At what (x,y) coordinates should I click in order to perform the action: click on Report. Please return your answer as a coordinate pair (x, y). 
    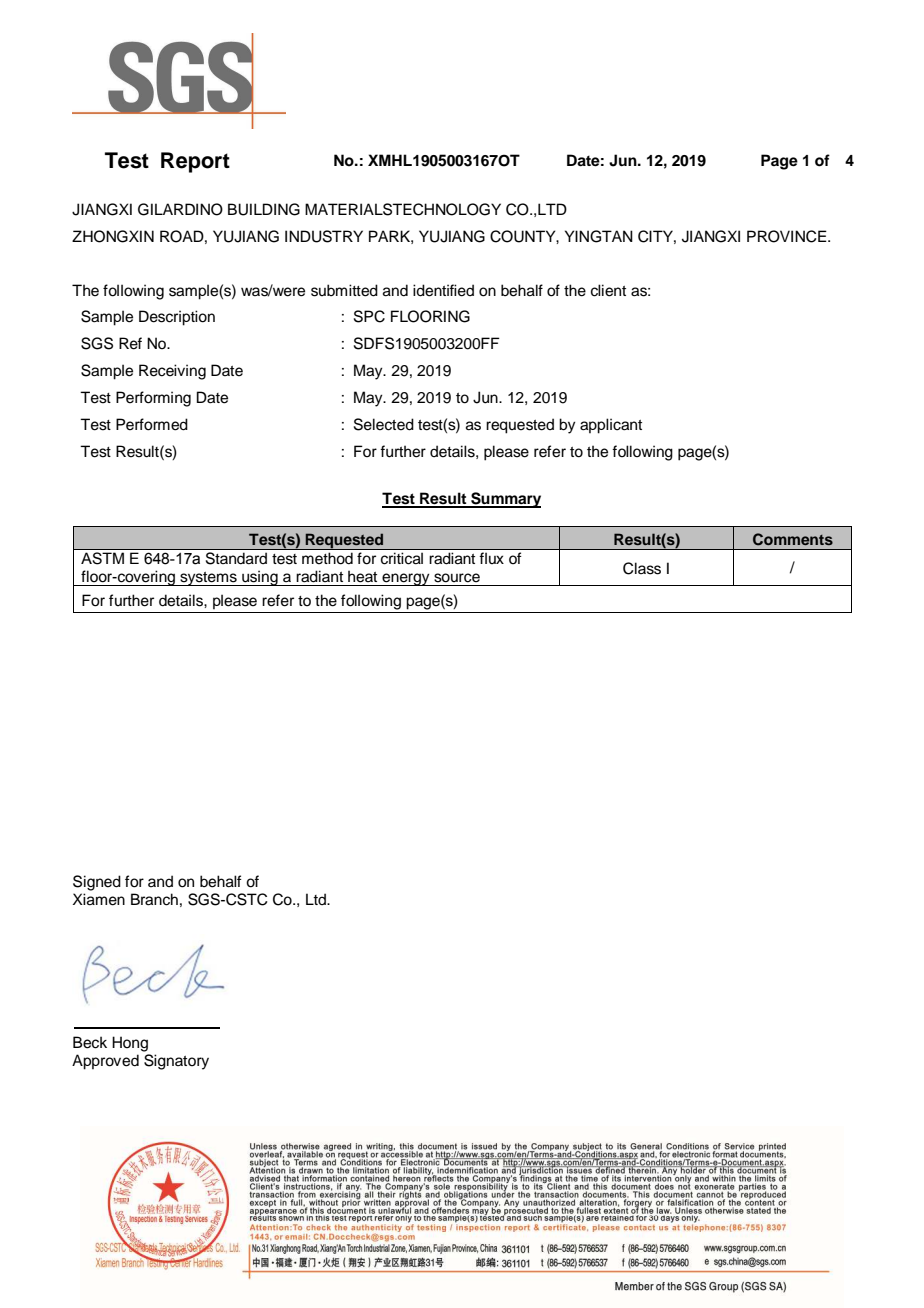
    Looking at the image, I should click on (195, 162).
